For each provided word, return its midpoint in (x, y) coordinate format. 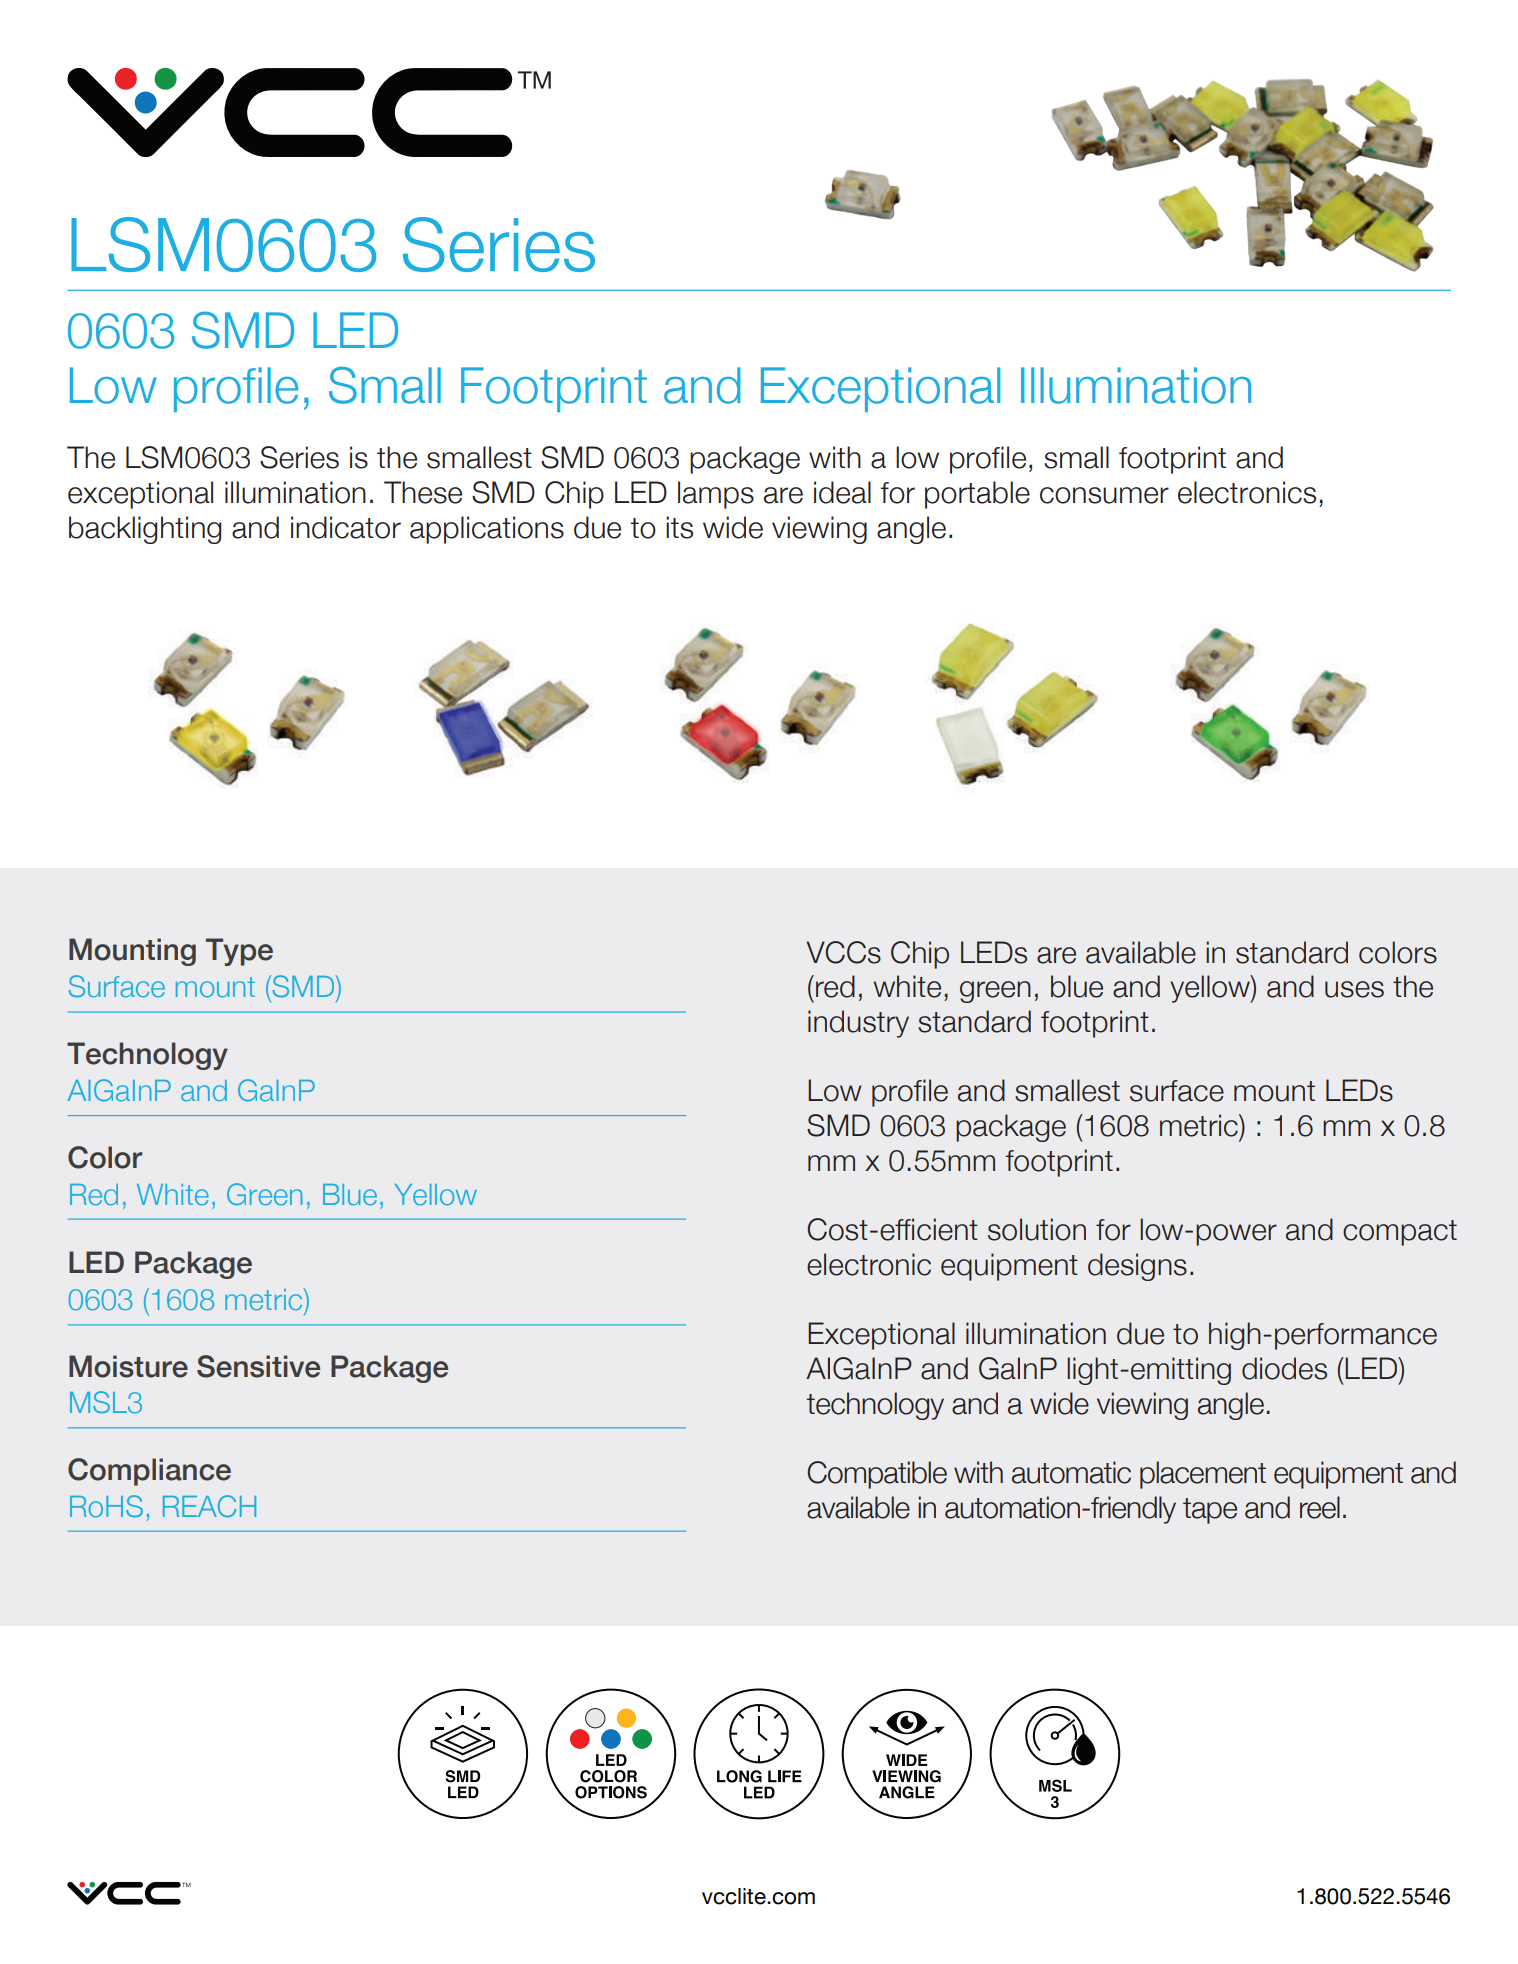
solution (1037, 1229)
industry (858, 1024)
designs (1137, 1267)
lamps (716, 495)
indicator (346, 527)
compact (1400, 1233)
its (679, 527)
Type (239, 952)
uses (1354, 989)
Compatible (877, 1475)
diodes (1284, 1368)
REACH (209, 1506)
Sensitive (258, 1366)
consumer (1104, 495)
